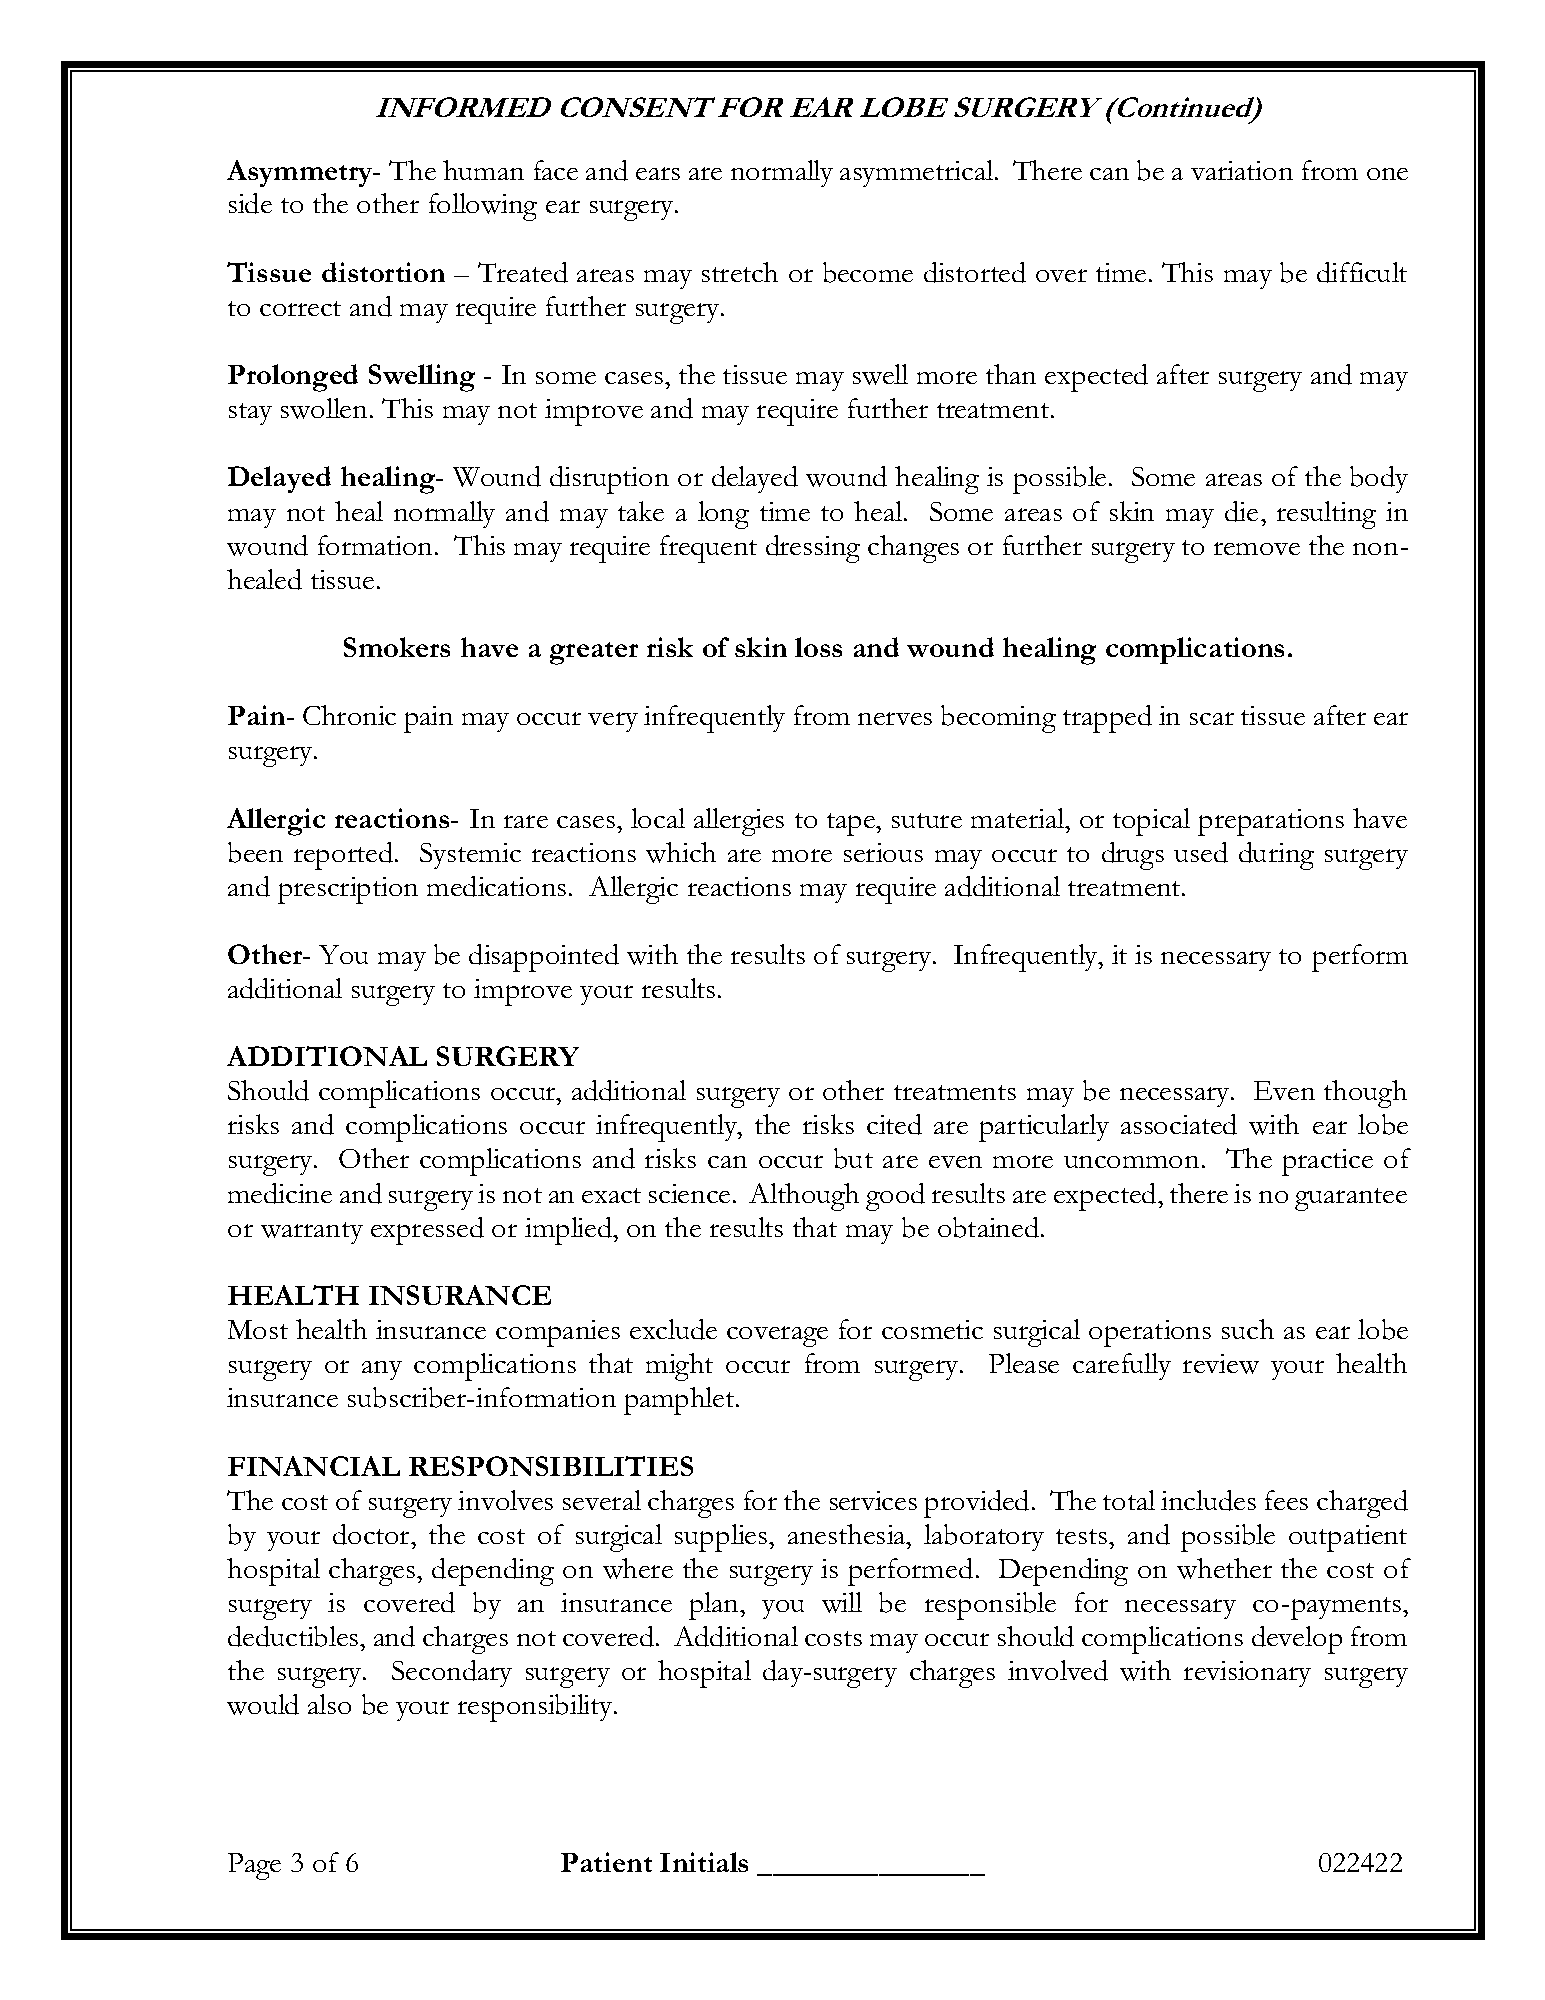 This screenshot has width=1545, height=2000. I want to click on cited, so click(894, 1124).
